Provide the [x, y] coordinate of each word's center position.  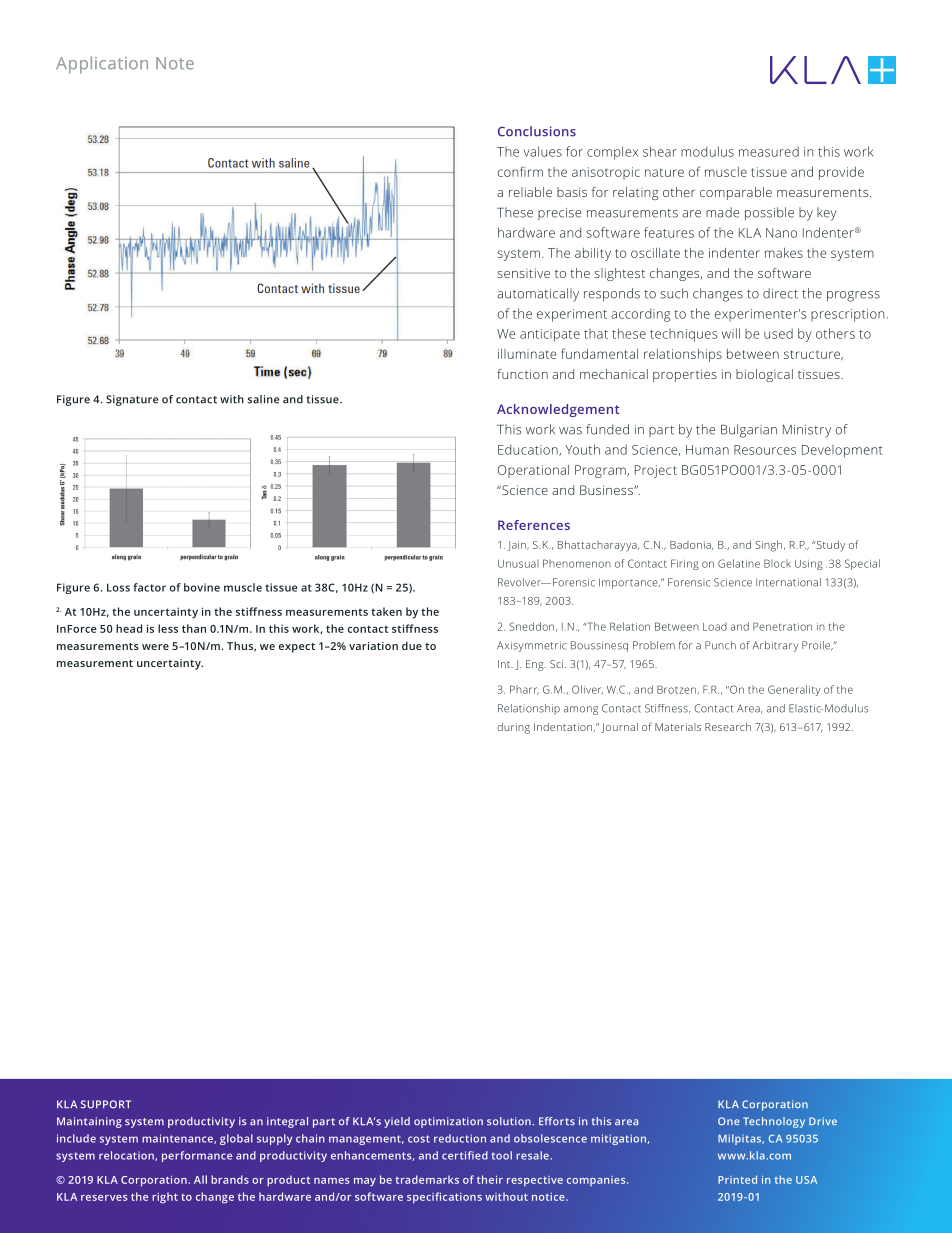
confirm [520, 171]
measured [769, 151]
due [412, 645]
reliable [530, 192]
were [155, 647]
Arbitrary [775, 646]
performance [197, 1156]
